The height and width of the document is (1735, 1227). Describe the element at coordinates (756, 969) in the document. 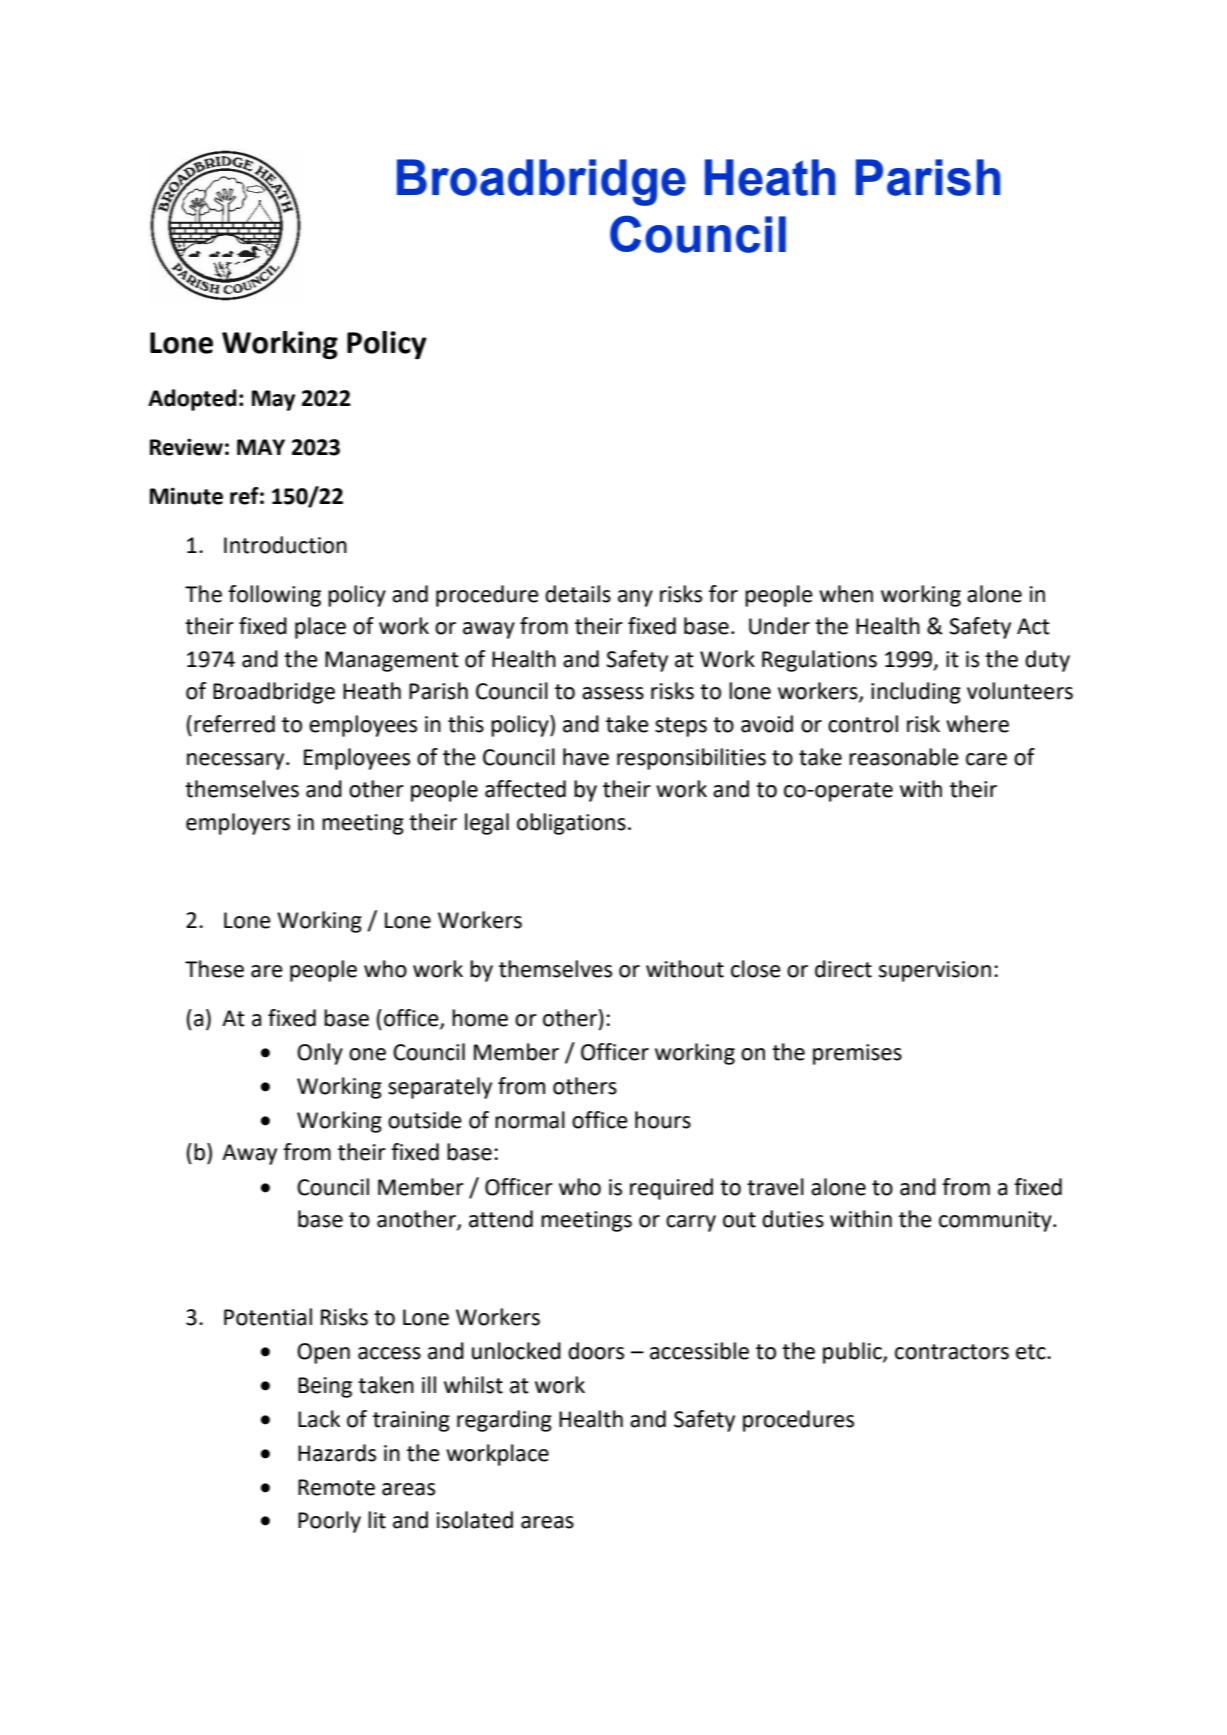

I see `close` at that location.
